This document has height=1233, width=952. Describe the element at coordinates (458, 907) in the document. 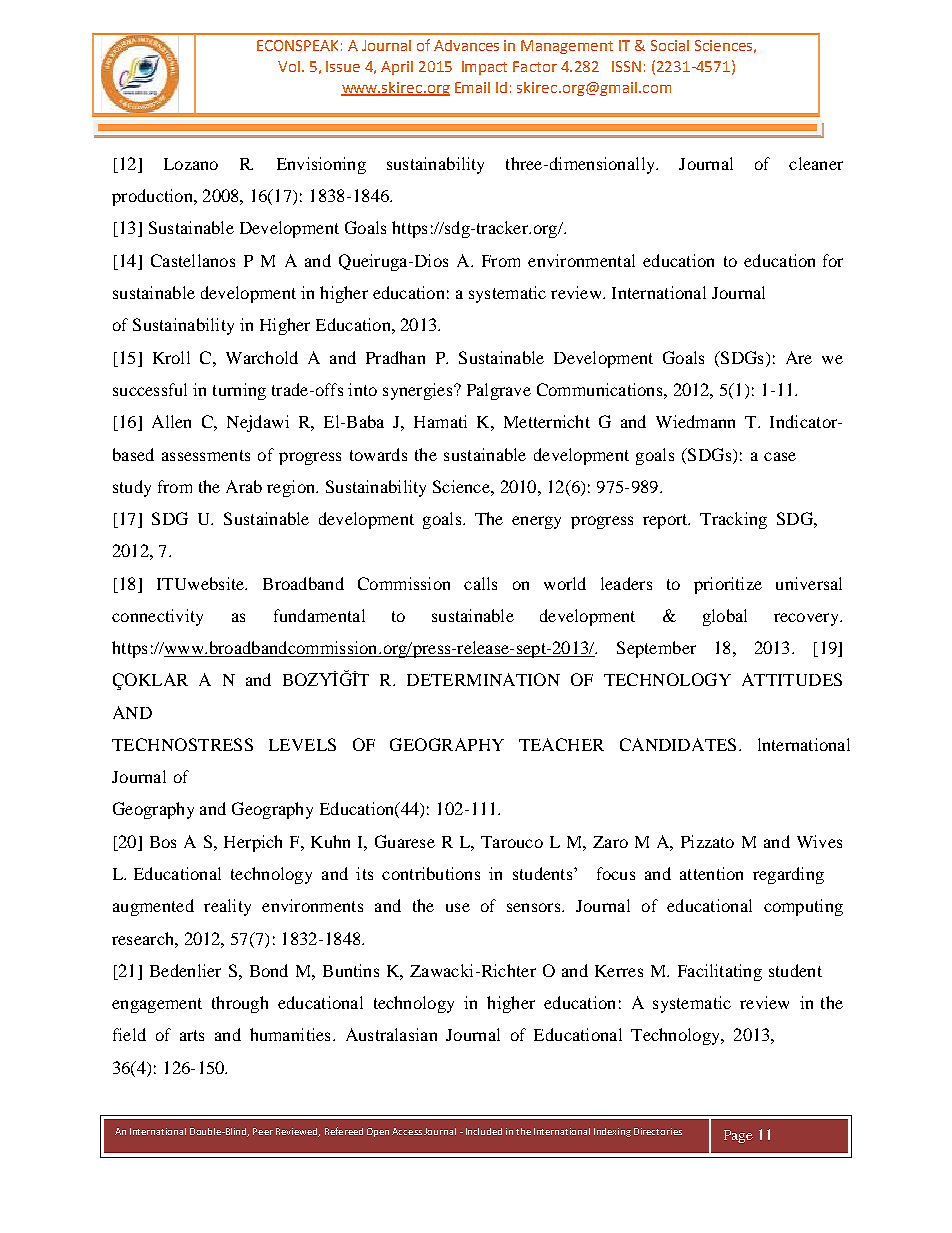

I see `use` at that location.
